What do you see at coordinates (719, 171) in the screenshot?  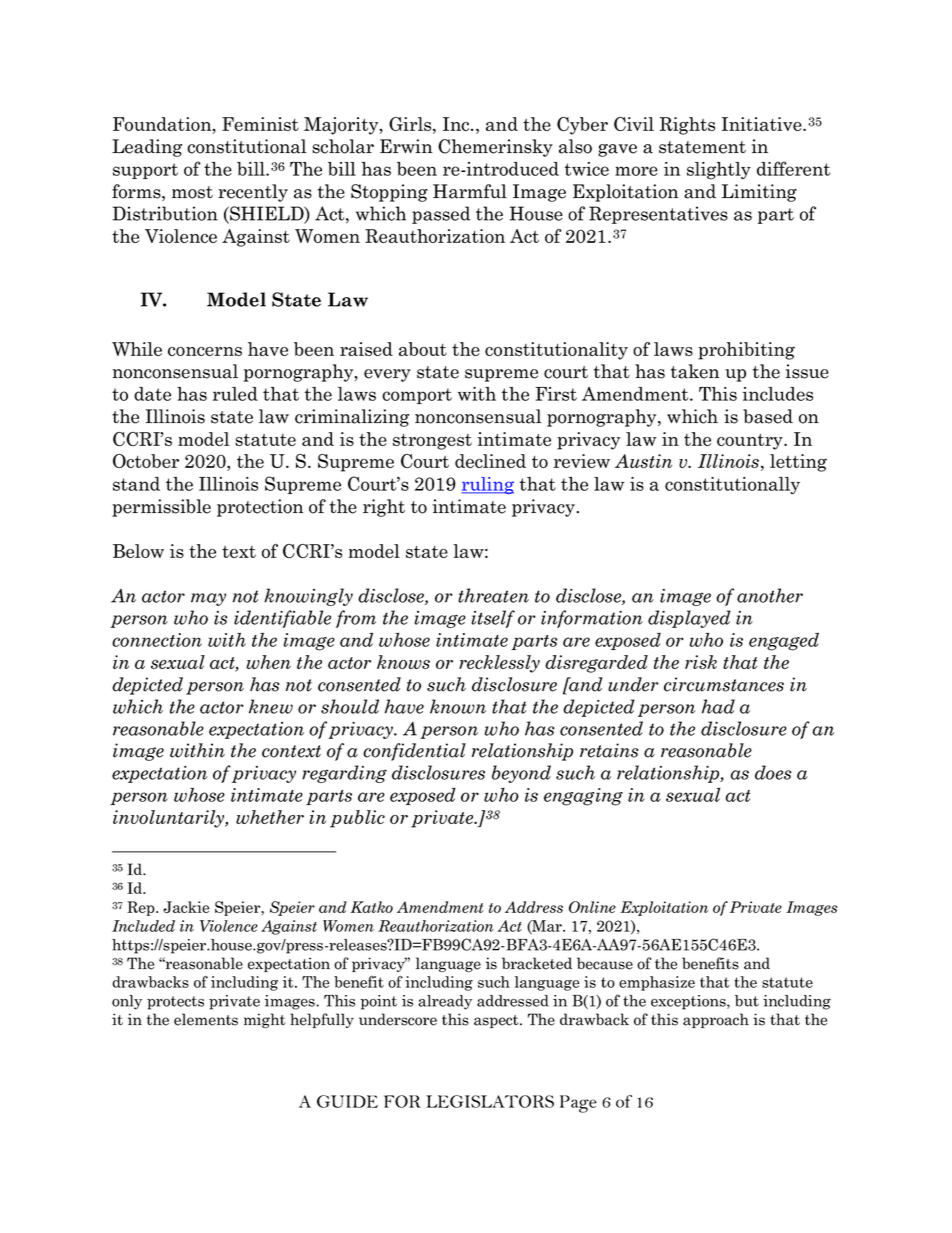 I see `slightly` at bounding box center [719, 171].
